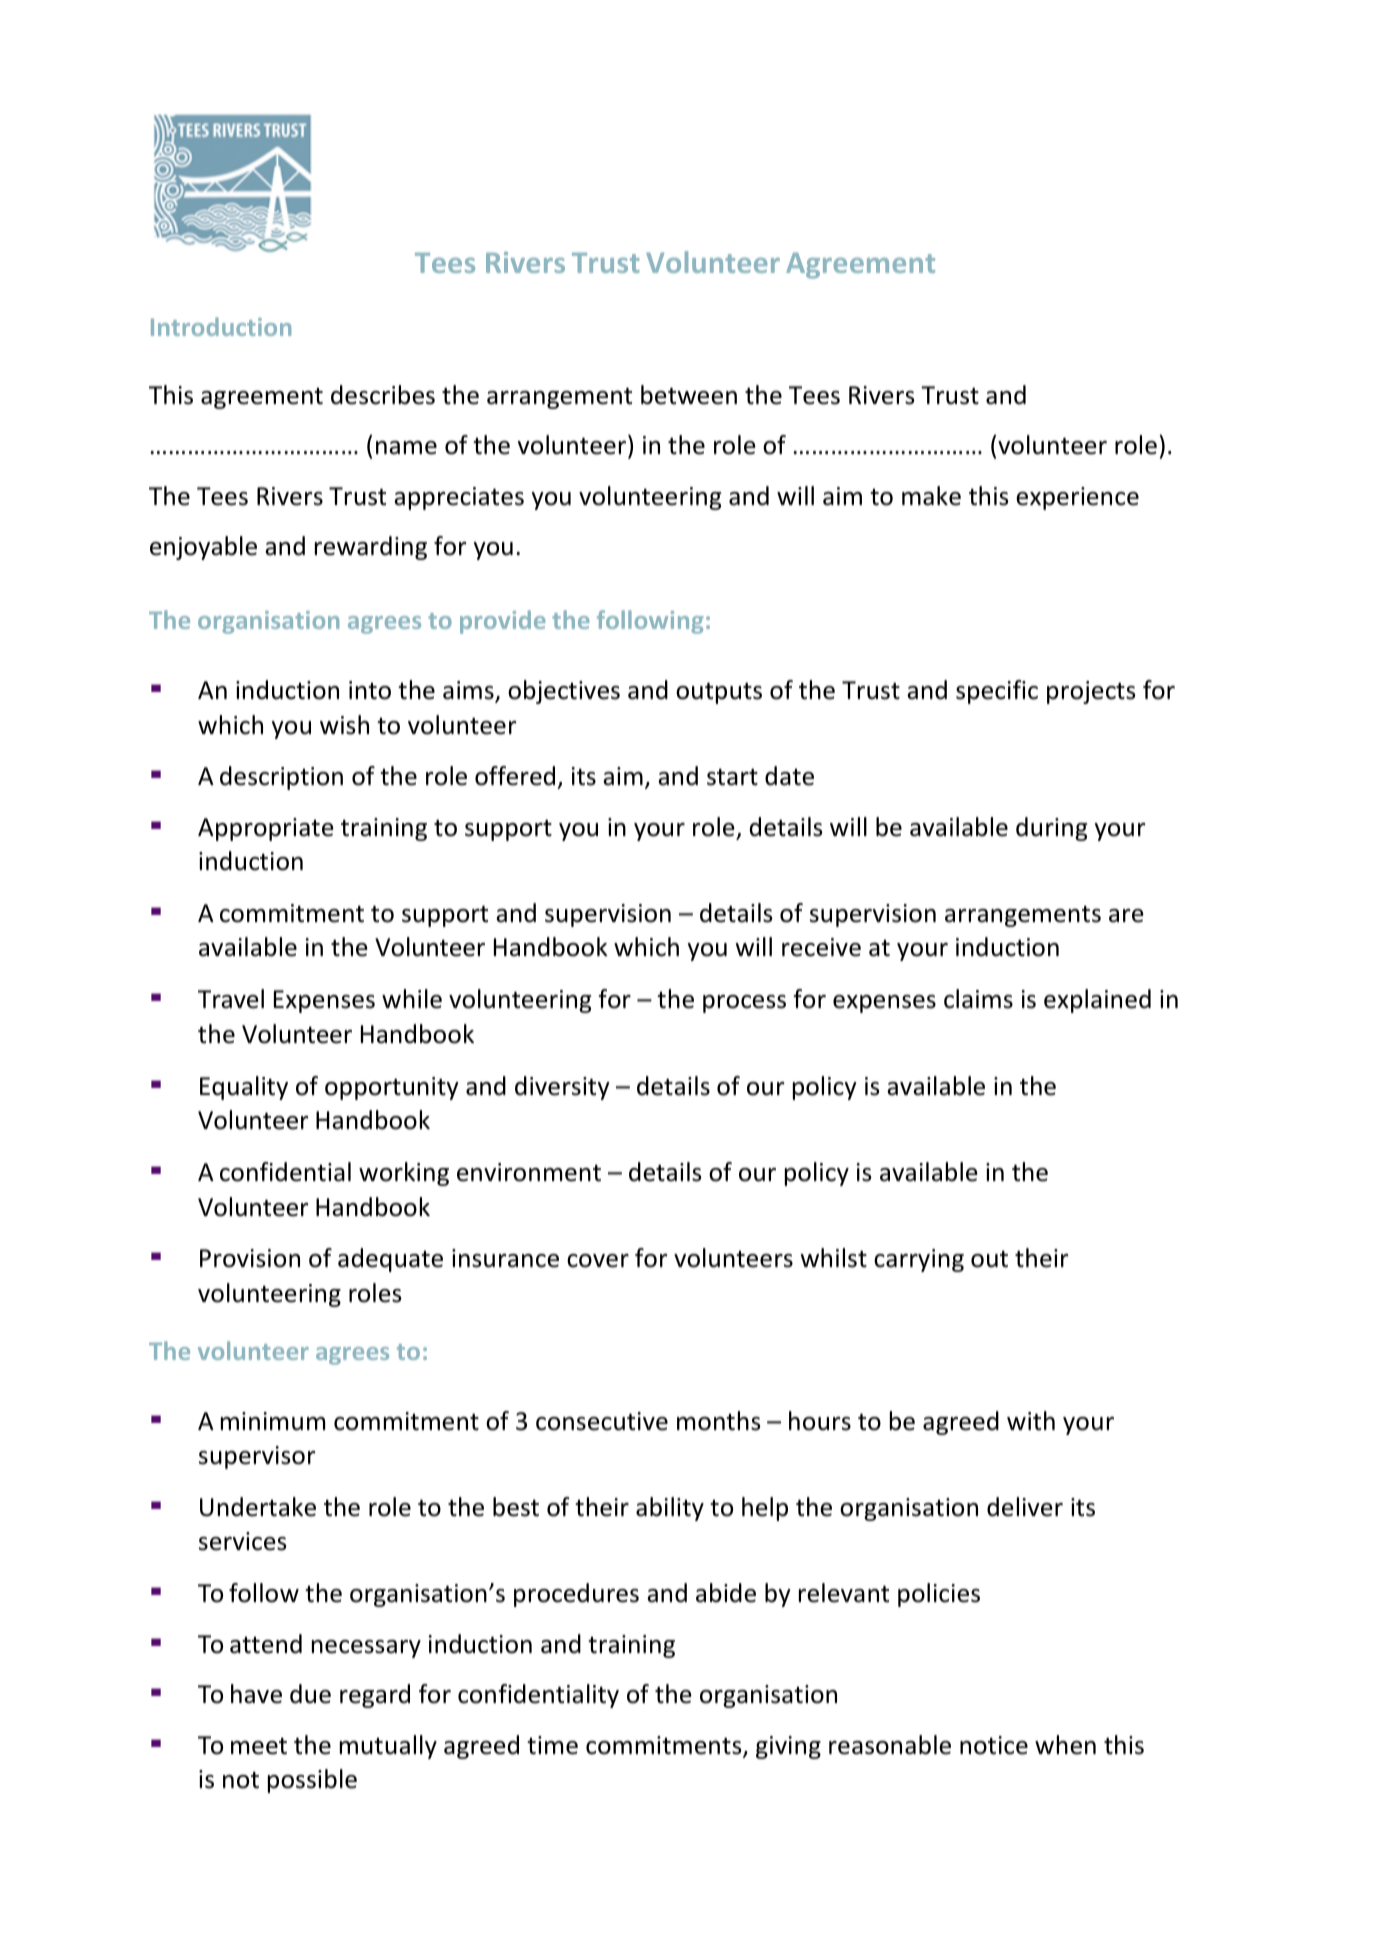 The height and width of the document is (1947, 1376). What do you see at coordinates (689, 395) in the document?
I see `between` at bounding box center [689, 395].
